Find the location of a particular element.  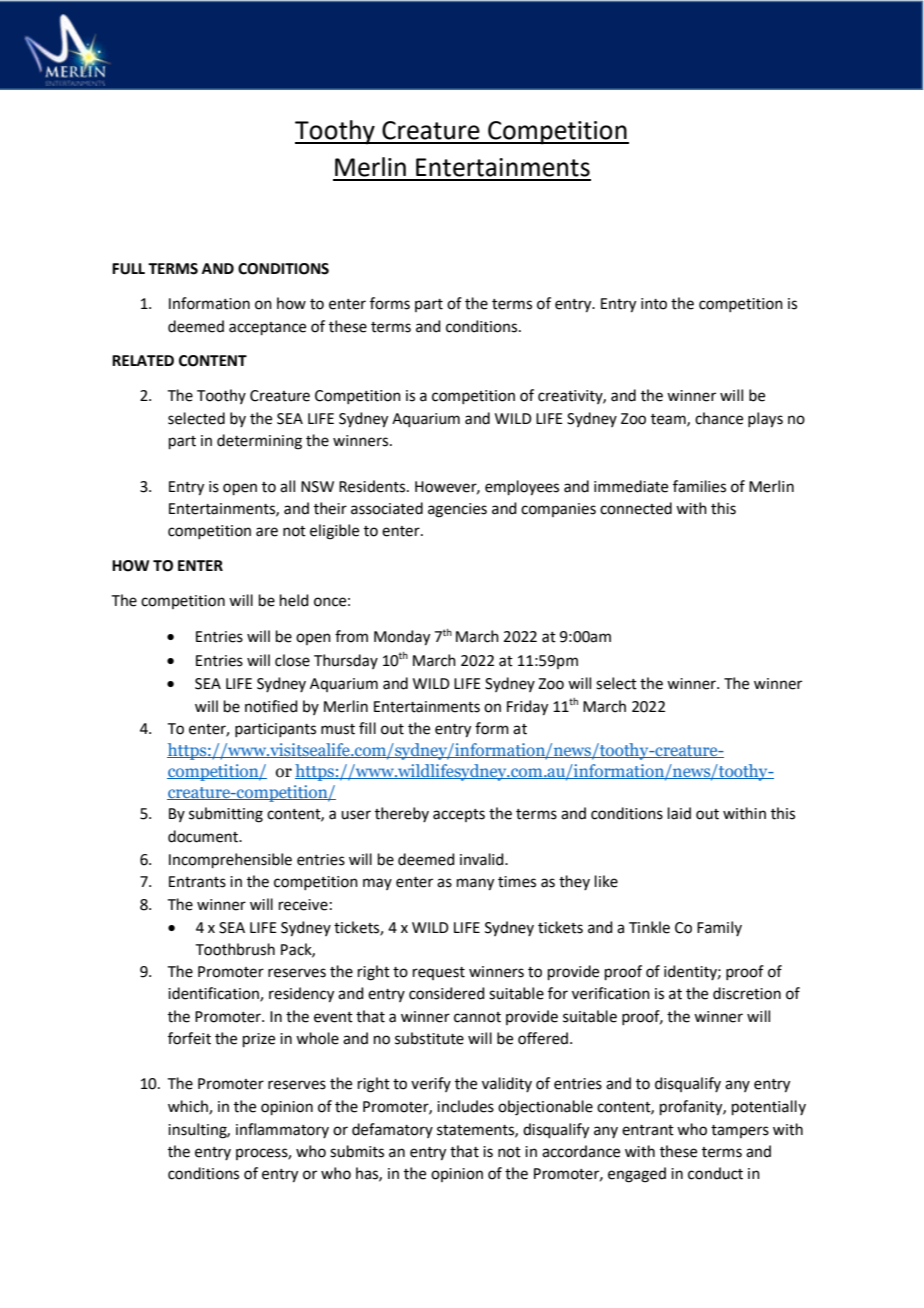

families is located at coordinates (699, 486).
